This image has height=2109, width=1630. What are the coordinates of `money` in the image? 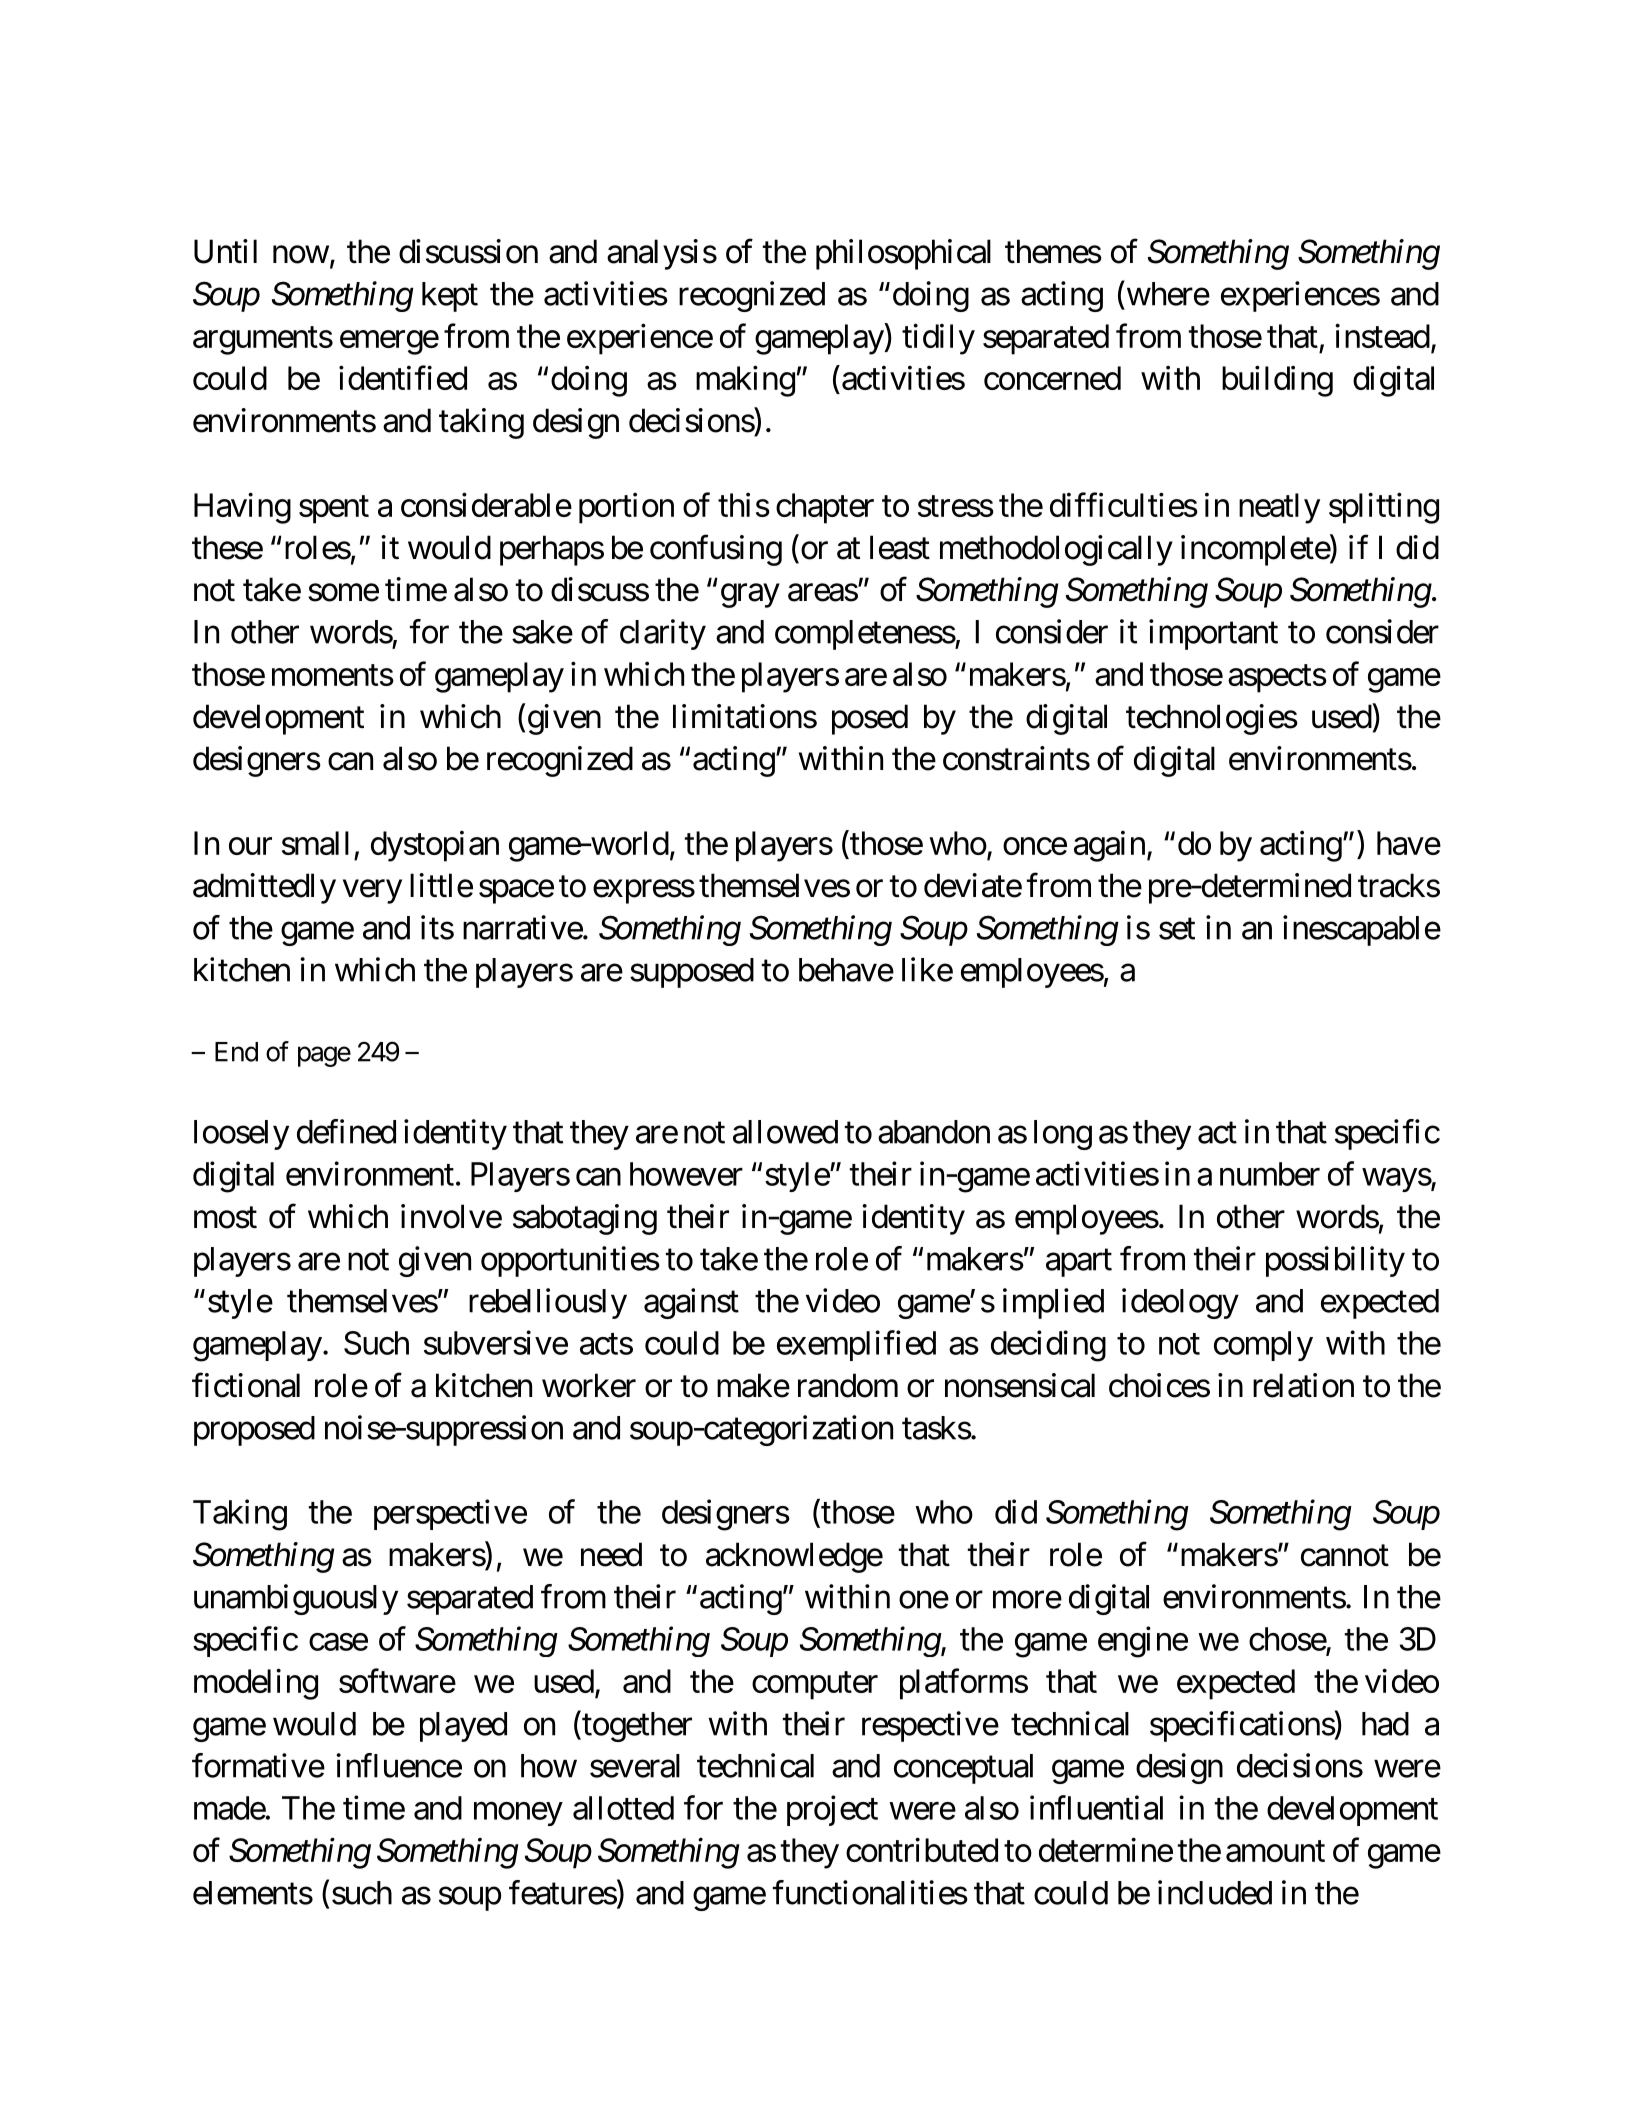 It's located at (518, 1814).
